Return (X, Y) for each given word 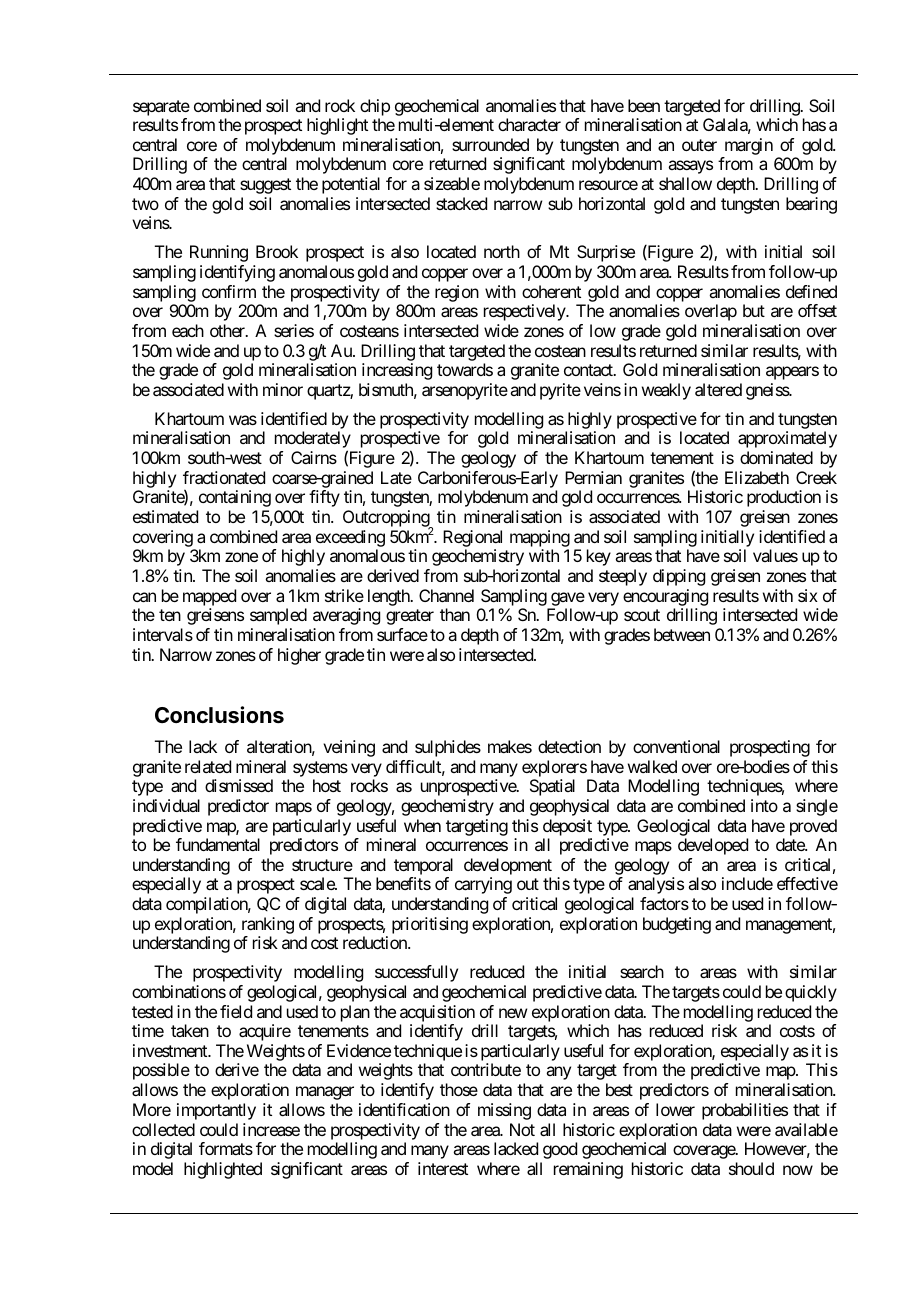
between (682, 634)
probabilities (745, 1111)
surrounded (490, 144)
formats (226, 1148)
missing (504, 1111)
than (455, 614)
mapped (209, 597)
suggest (265, 186)
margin (747, 148)
